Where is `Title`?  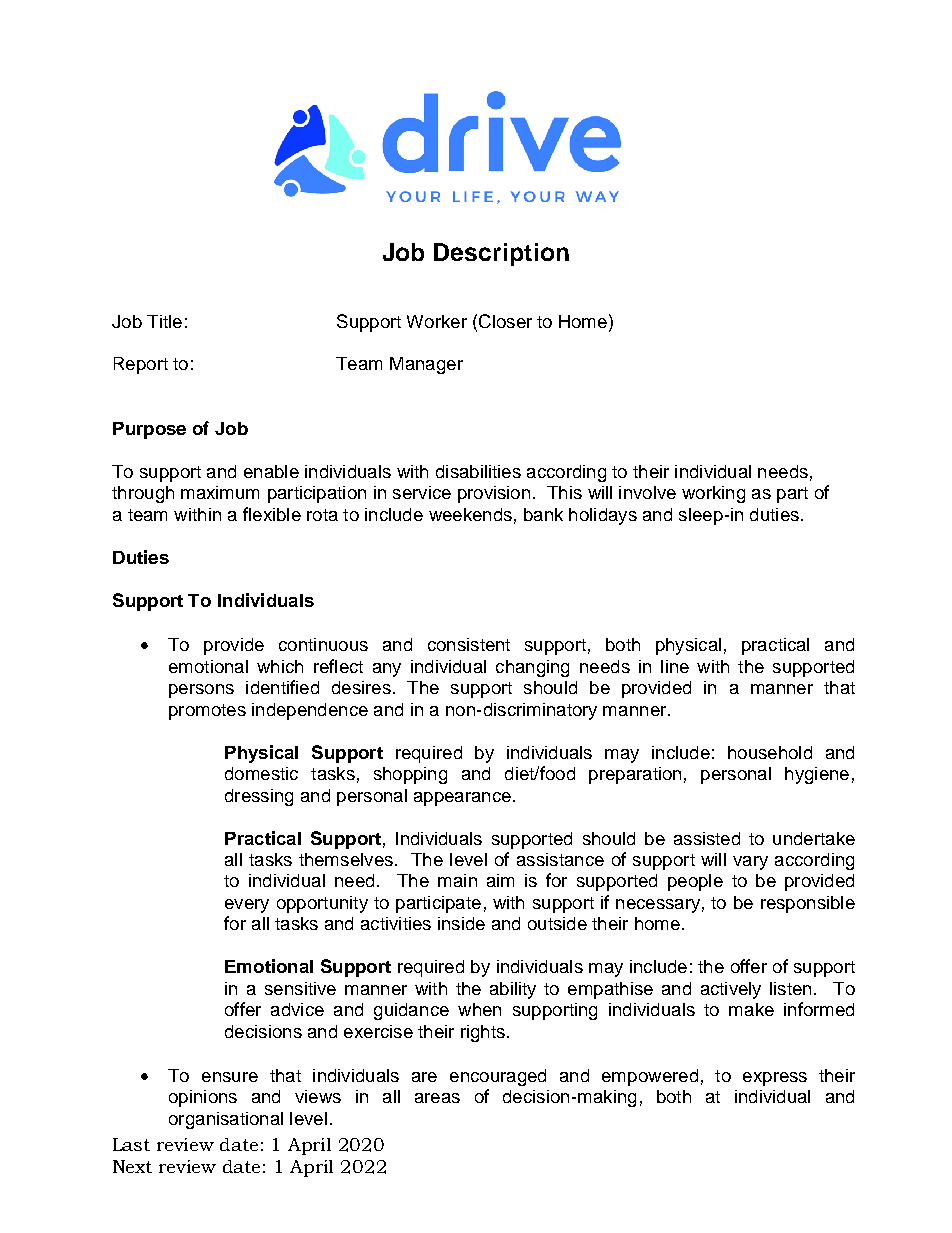
Title is located at coordinates (164, 321).
